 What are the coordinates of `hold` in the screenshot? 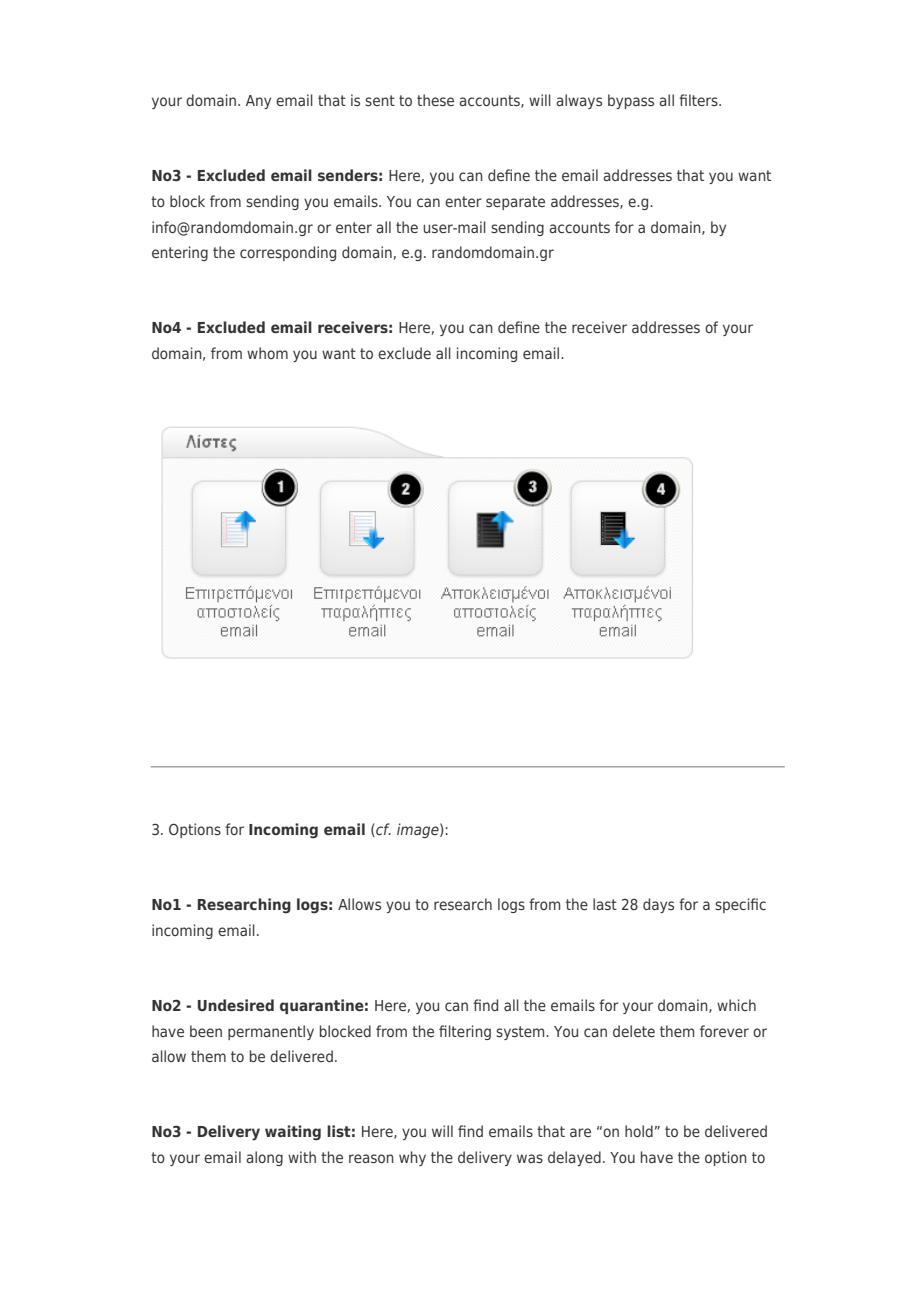 It's located at (639, 1131).
